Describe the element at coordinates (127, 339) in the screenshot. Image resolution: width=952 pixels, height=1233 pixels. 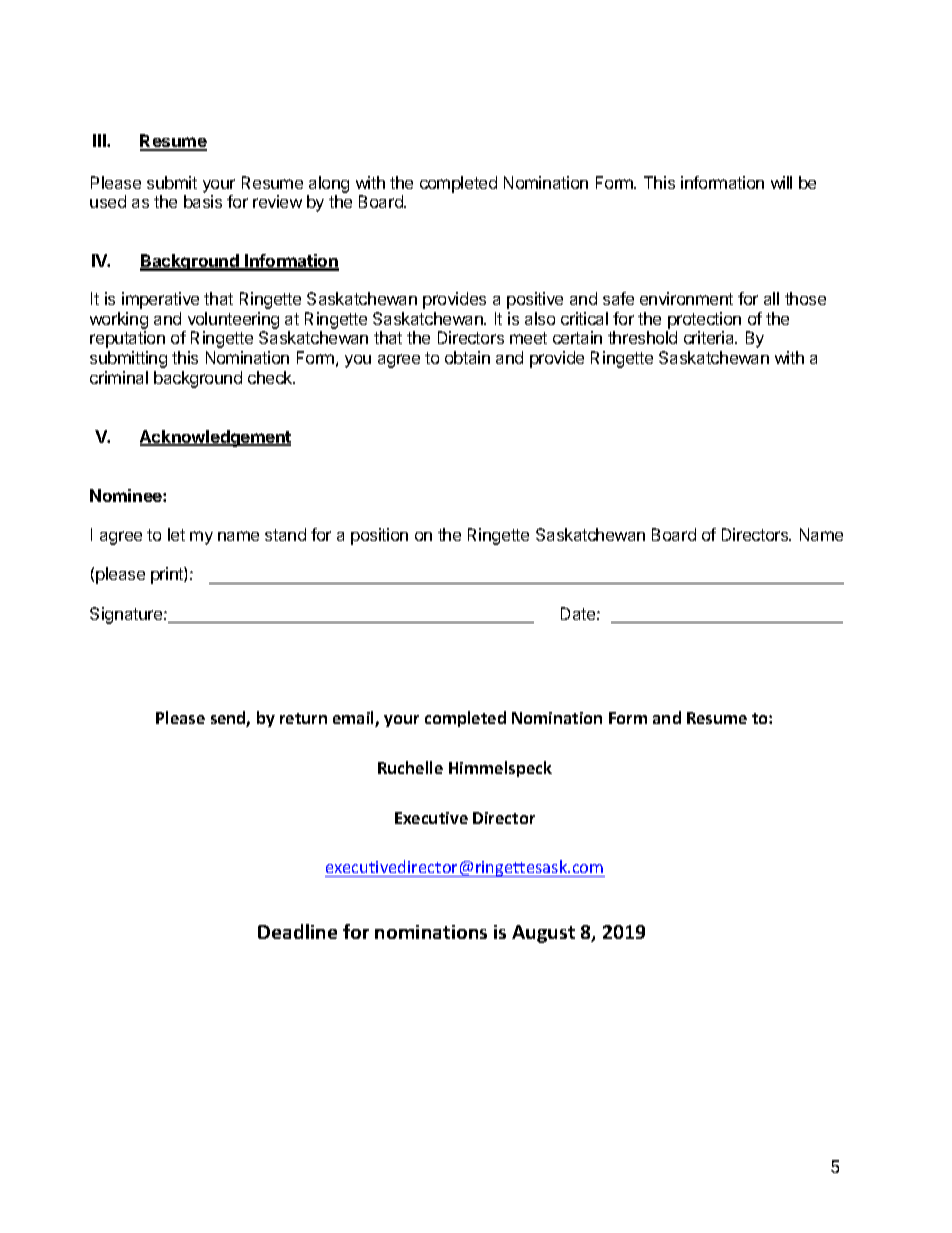
I see `reputation` at that location.
